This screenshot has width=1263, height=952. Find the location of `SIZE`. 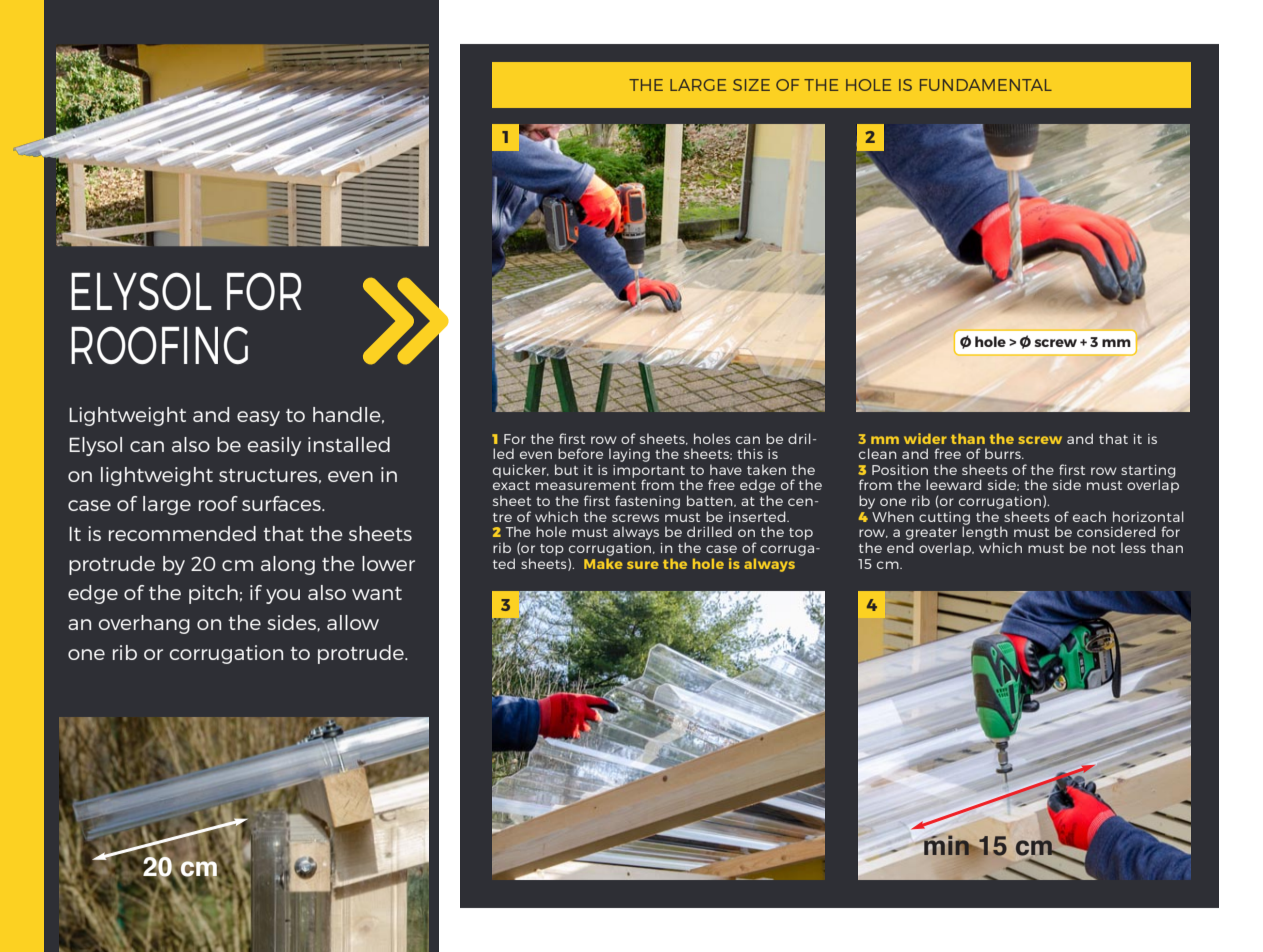

SIZE is located at coordinates (751, 85).
